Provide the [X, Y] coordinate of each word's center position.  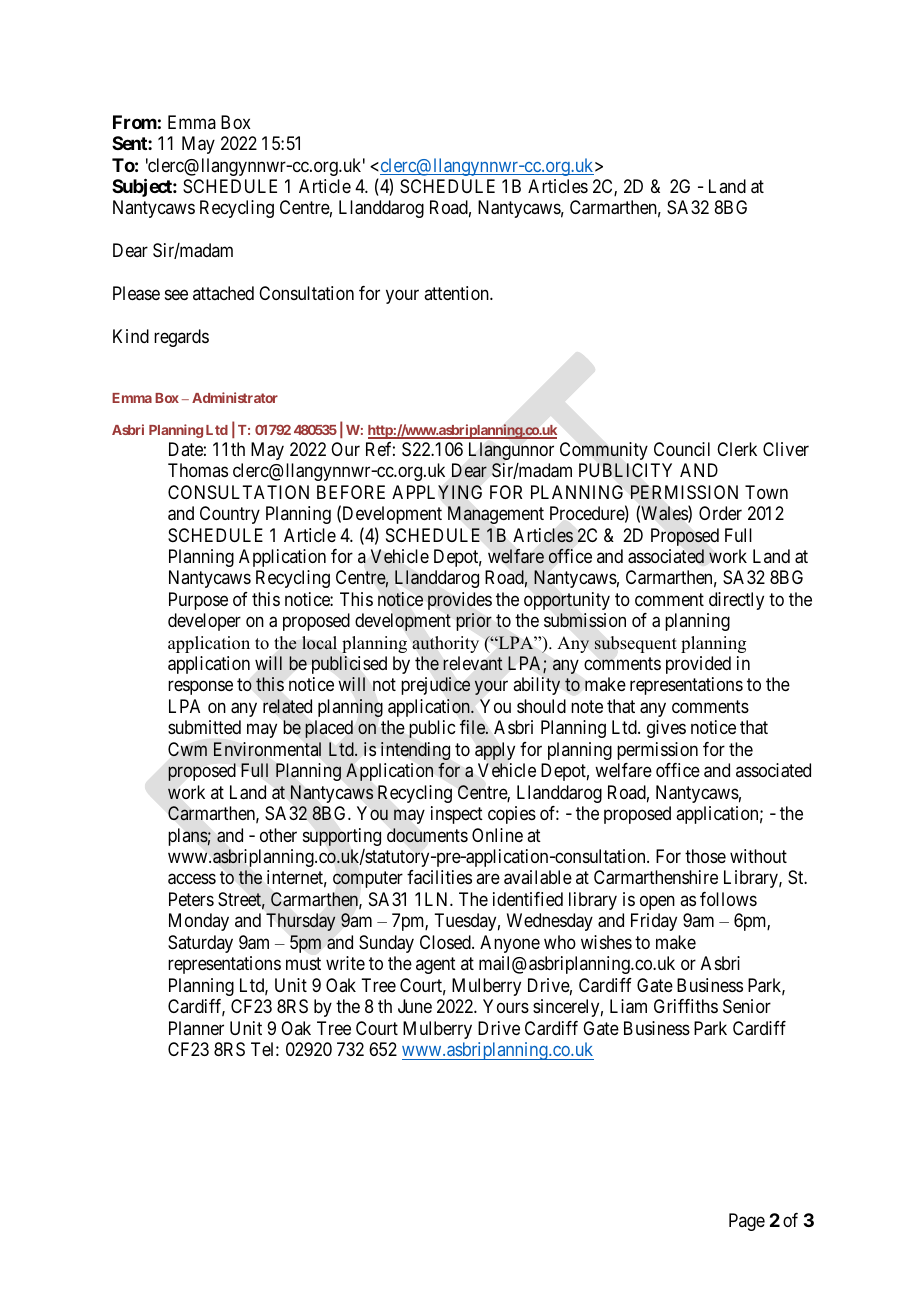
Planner [196, 1028]
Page [747, 1222]
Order [720, 513]
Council [682, 449]
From [135, 122]
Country [230, 515]
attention [457, 293]
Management [496, 515]
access [192, 879]
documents [427, 835]
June [415, 1006]
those [705, 856]
